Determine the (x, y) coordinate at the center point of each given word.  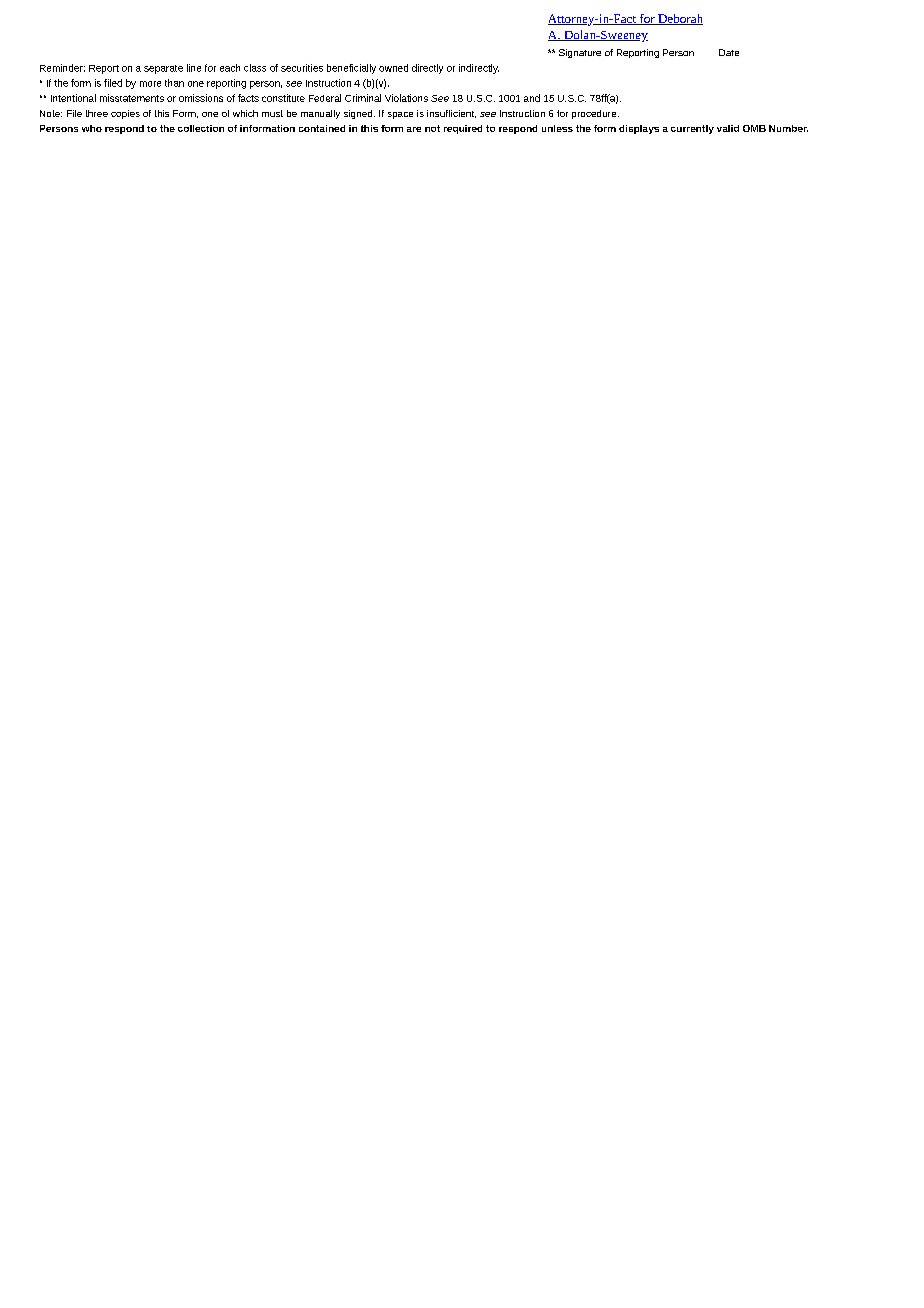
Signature (580, 53)
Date (729, 52)
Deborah (679, 19)
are (414, 129)
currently (692, 129)
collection (201, 128)
